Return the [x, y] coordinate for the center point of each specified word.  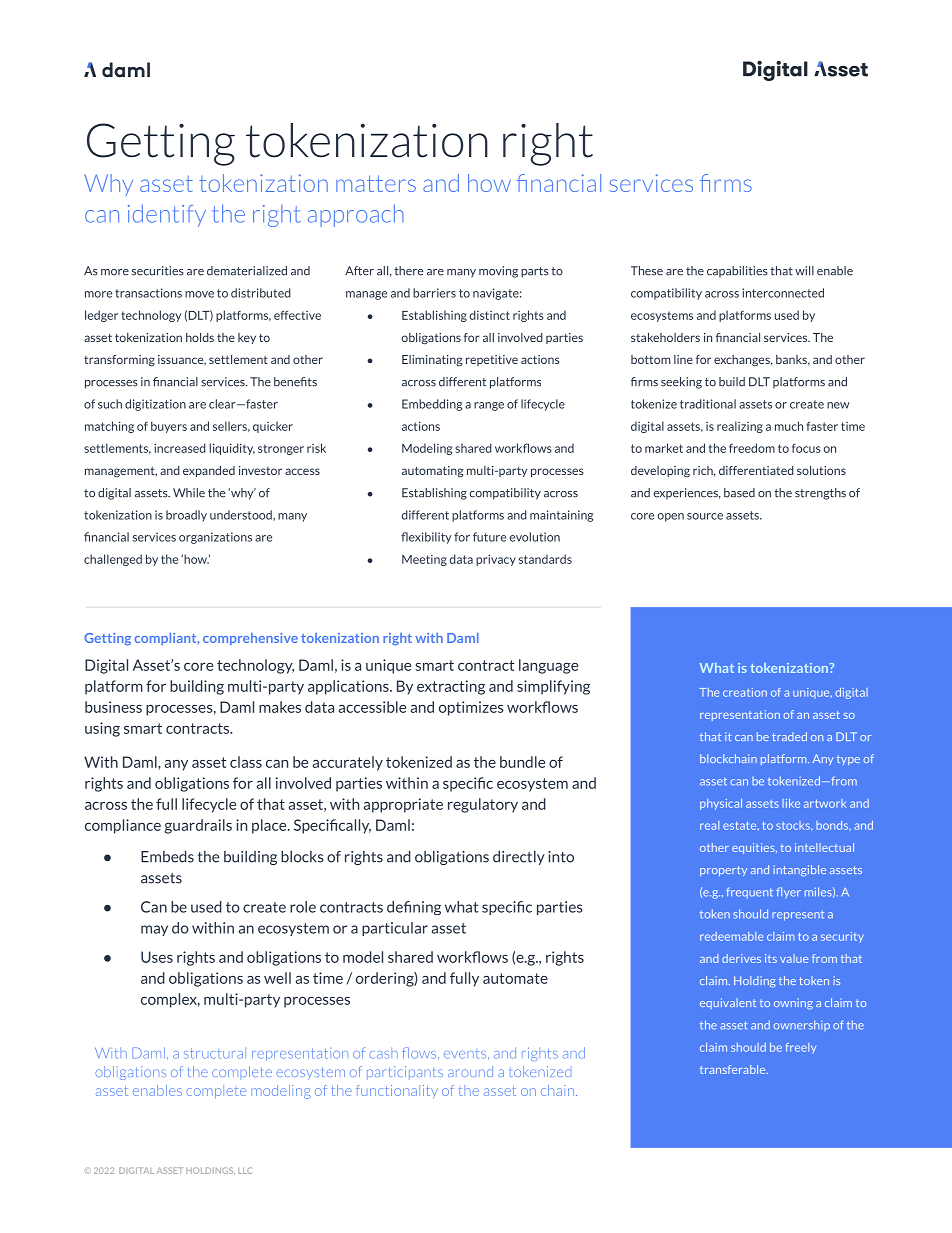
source [705, 516]
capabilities [737, 271]
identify [167, 215]
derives [741, 958]
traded [789, 736]
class [246, 762]
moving [498, 272]
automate [515, 978]
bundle [522, 762]
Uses [157, 957]
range [489, 406]
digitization [155, 405]
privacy [496, 560]
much [789, 426]
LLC [245, 1170]
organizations [215, 538]
